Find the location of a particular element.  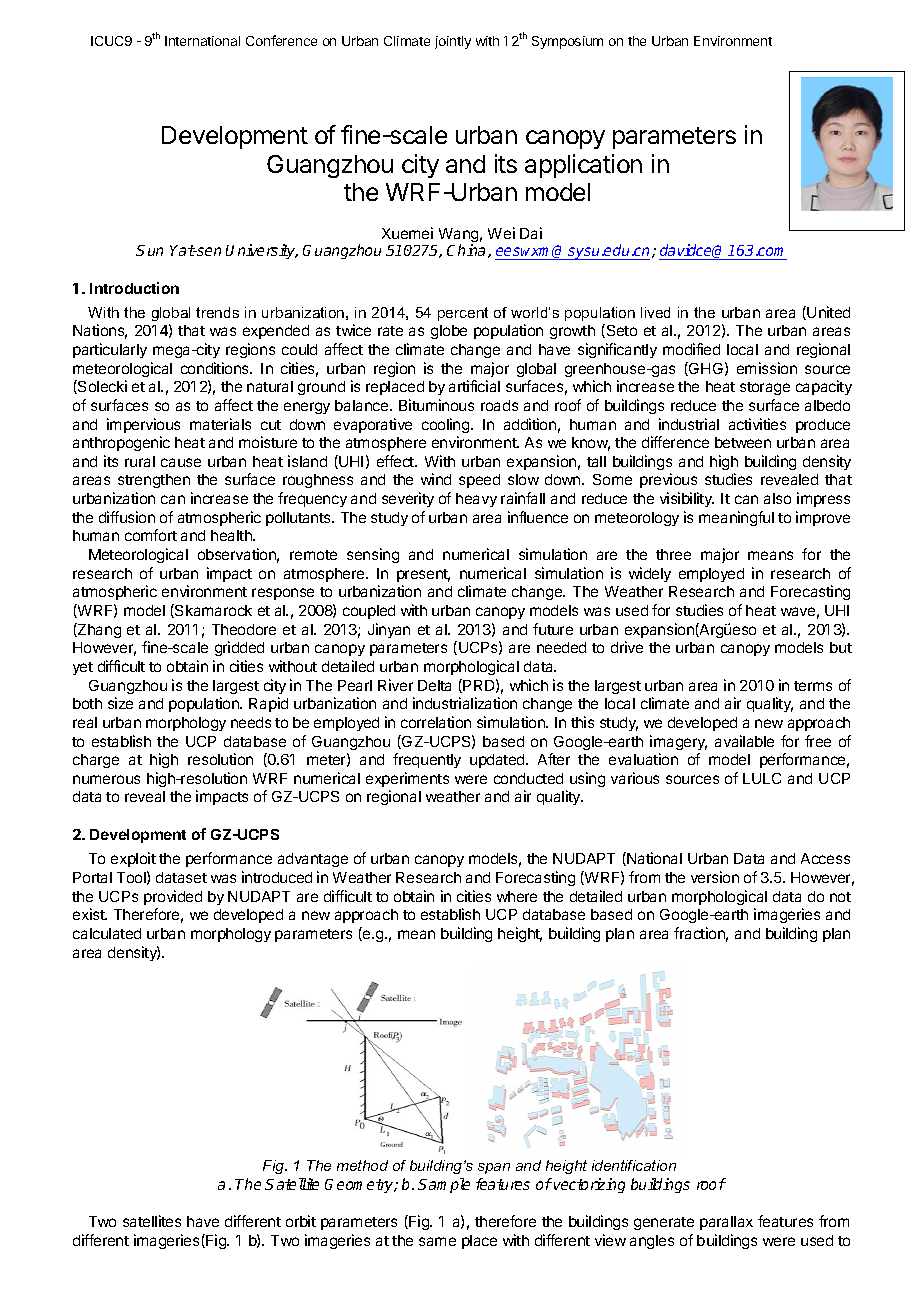

heavy is located at coordinates (476, 500).
